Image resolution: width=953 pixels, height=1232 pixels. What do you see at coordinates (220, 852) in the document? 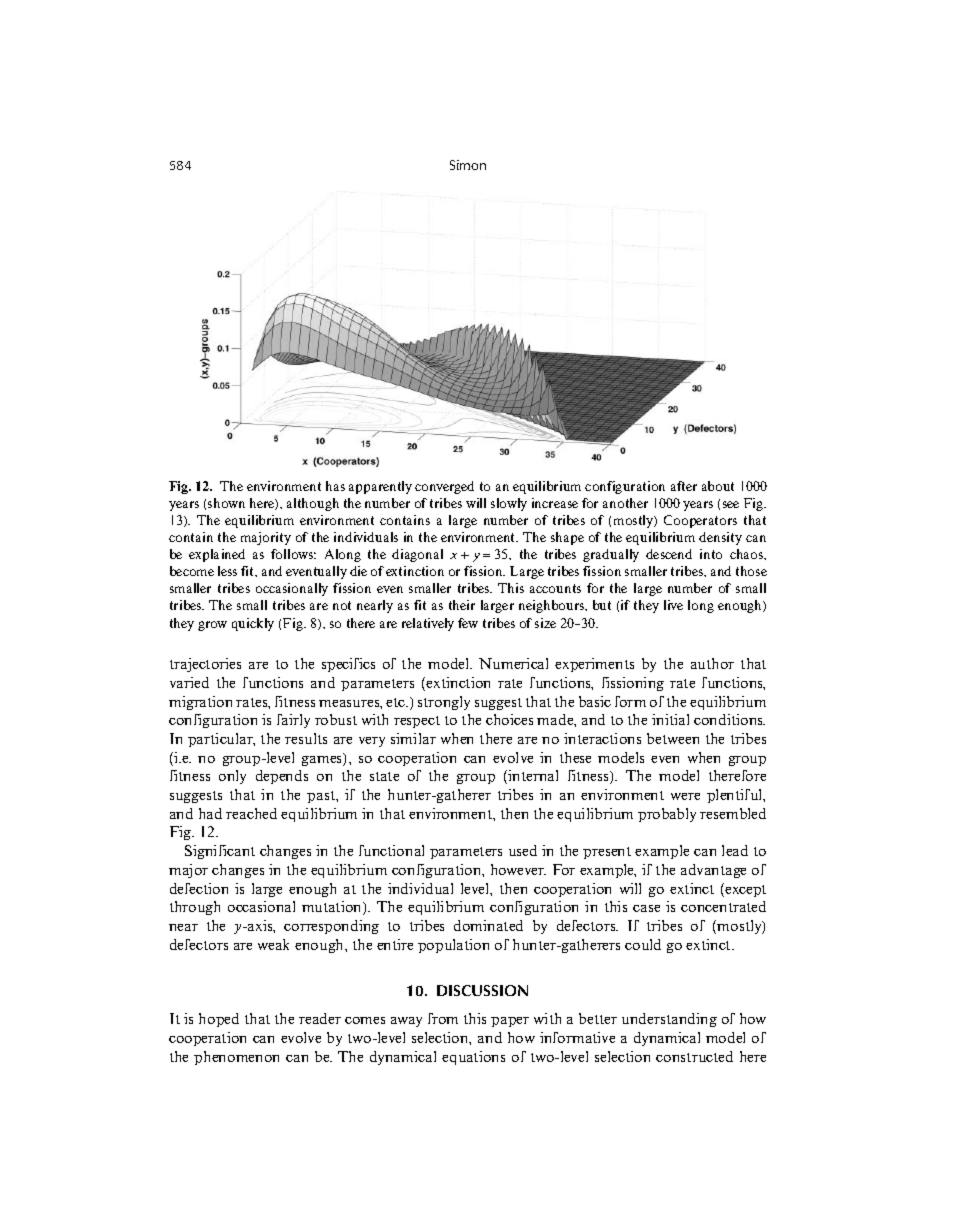
I see `Significant` at bounding box center [220, 852].
